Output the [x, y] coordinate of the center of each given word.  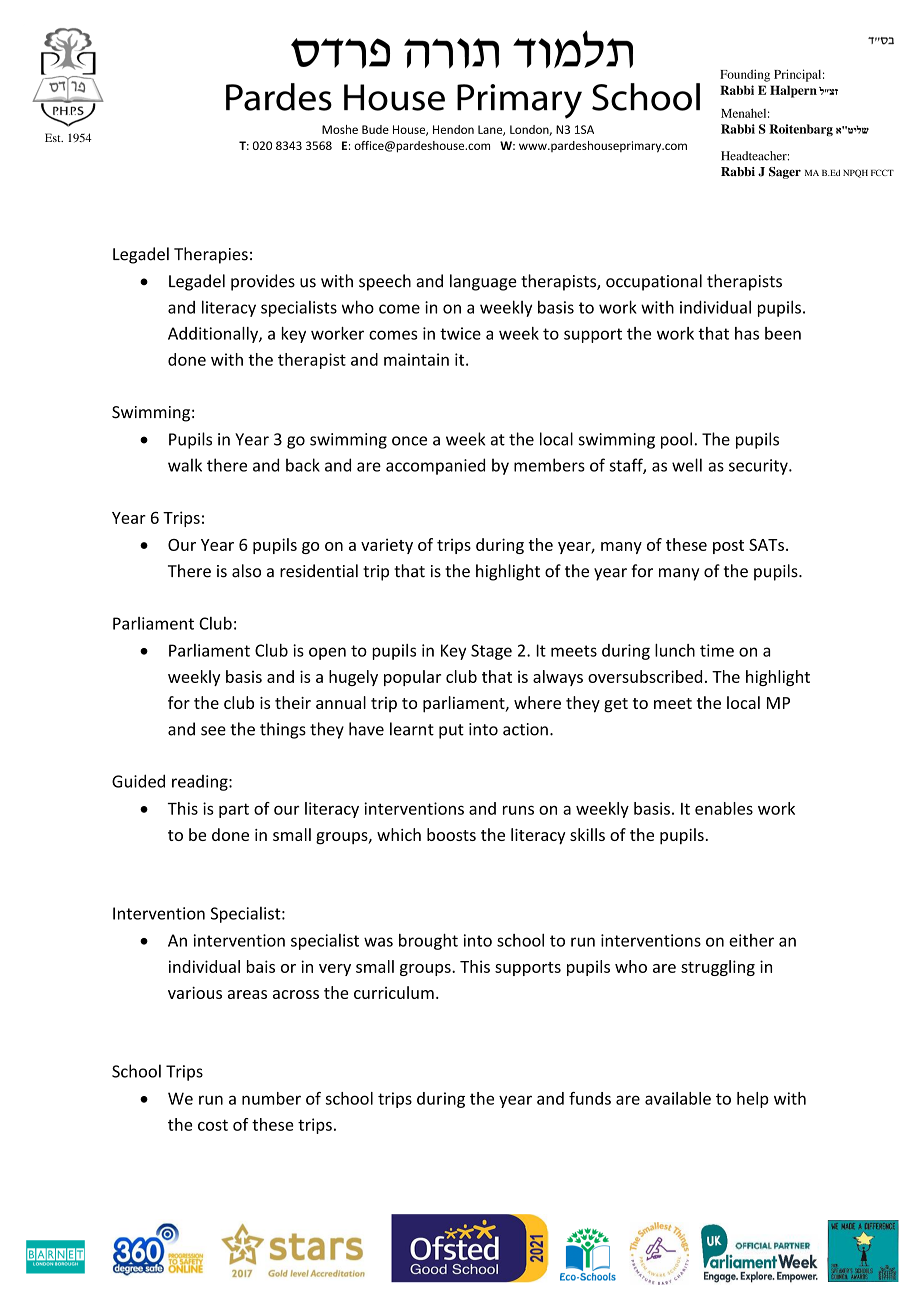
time [717, 650]
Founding [745, 75]
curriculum [394, 992]
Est [54, 137]
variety [387, 546]
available [678, 1098]
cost [213, 1125]
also [246, 571]
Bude [375, 129]
